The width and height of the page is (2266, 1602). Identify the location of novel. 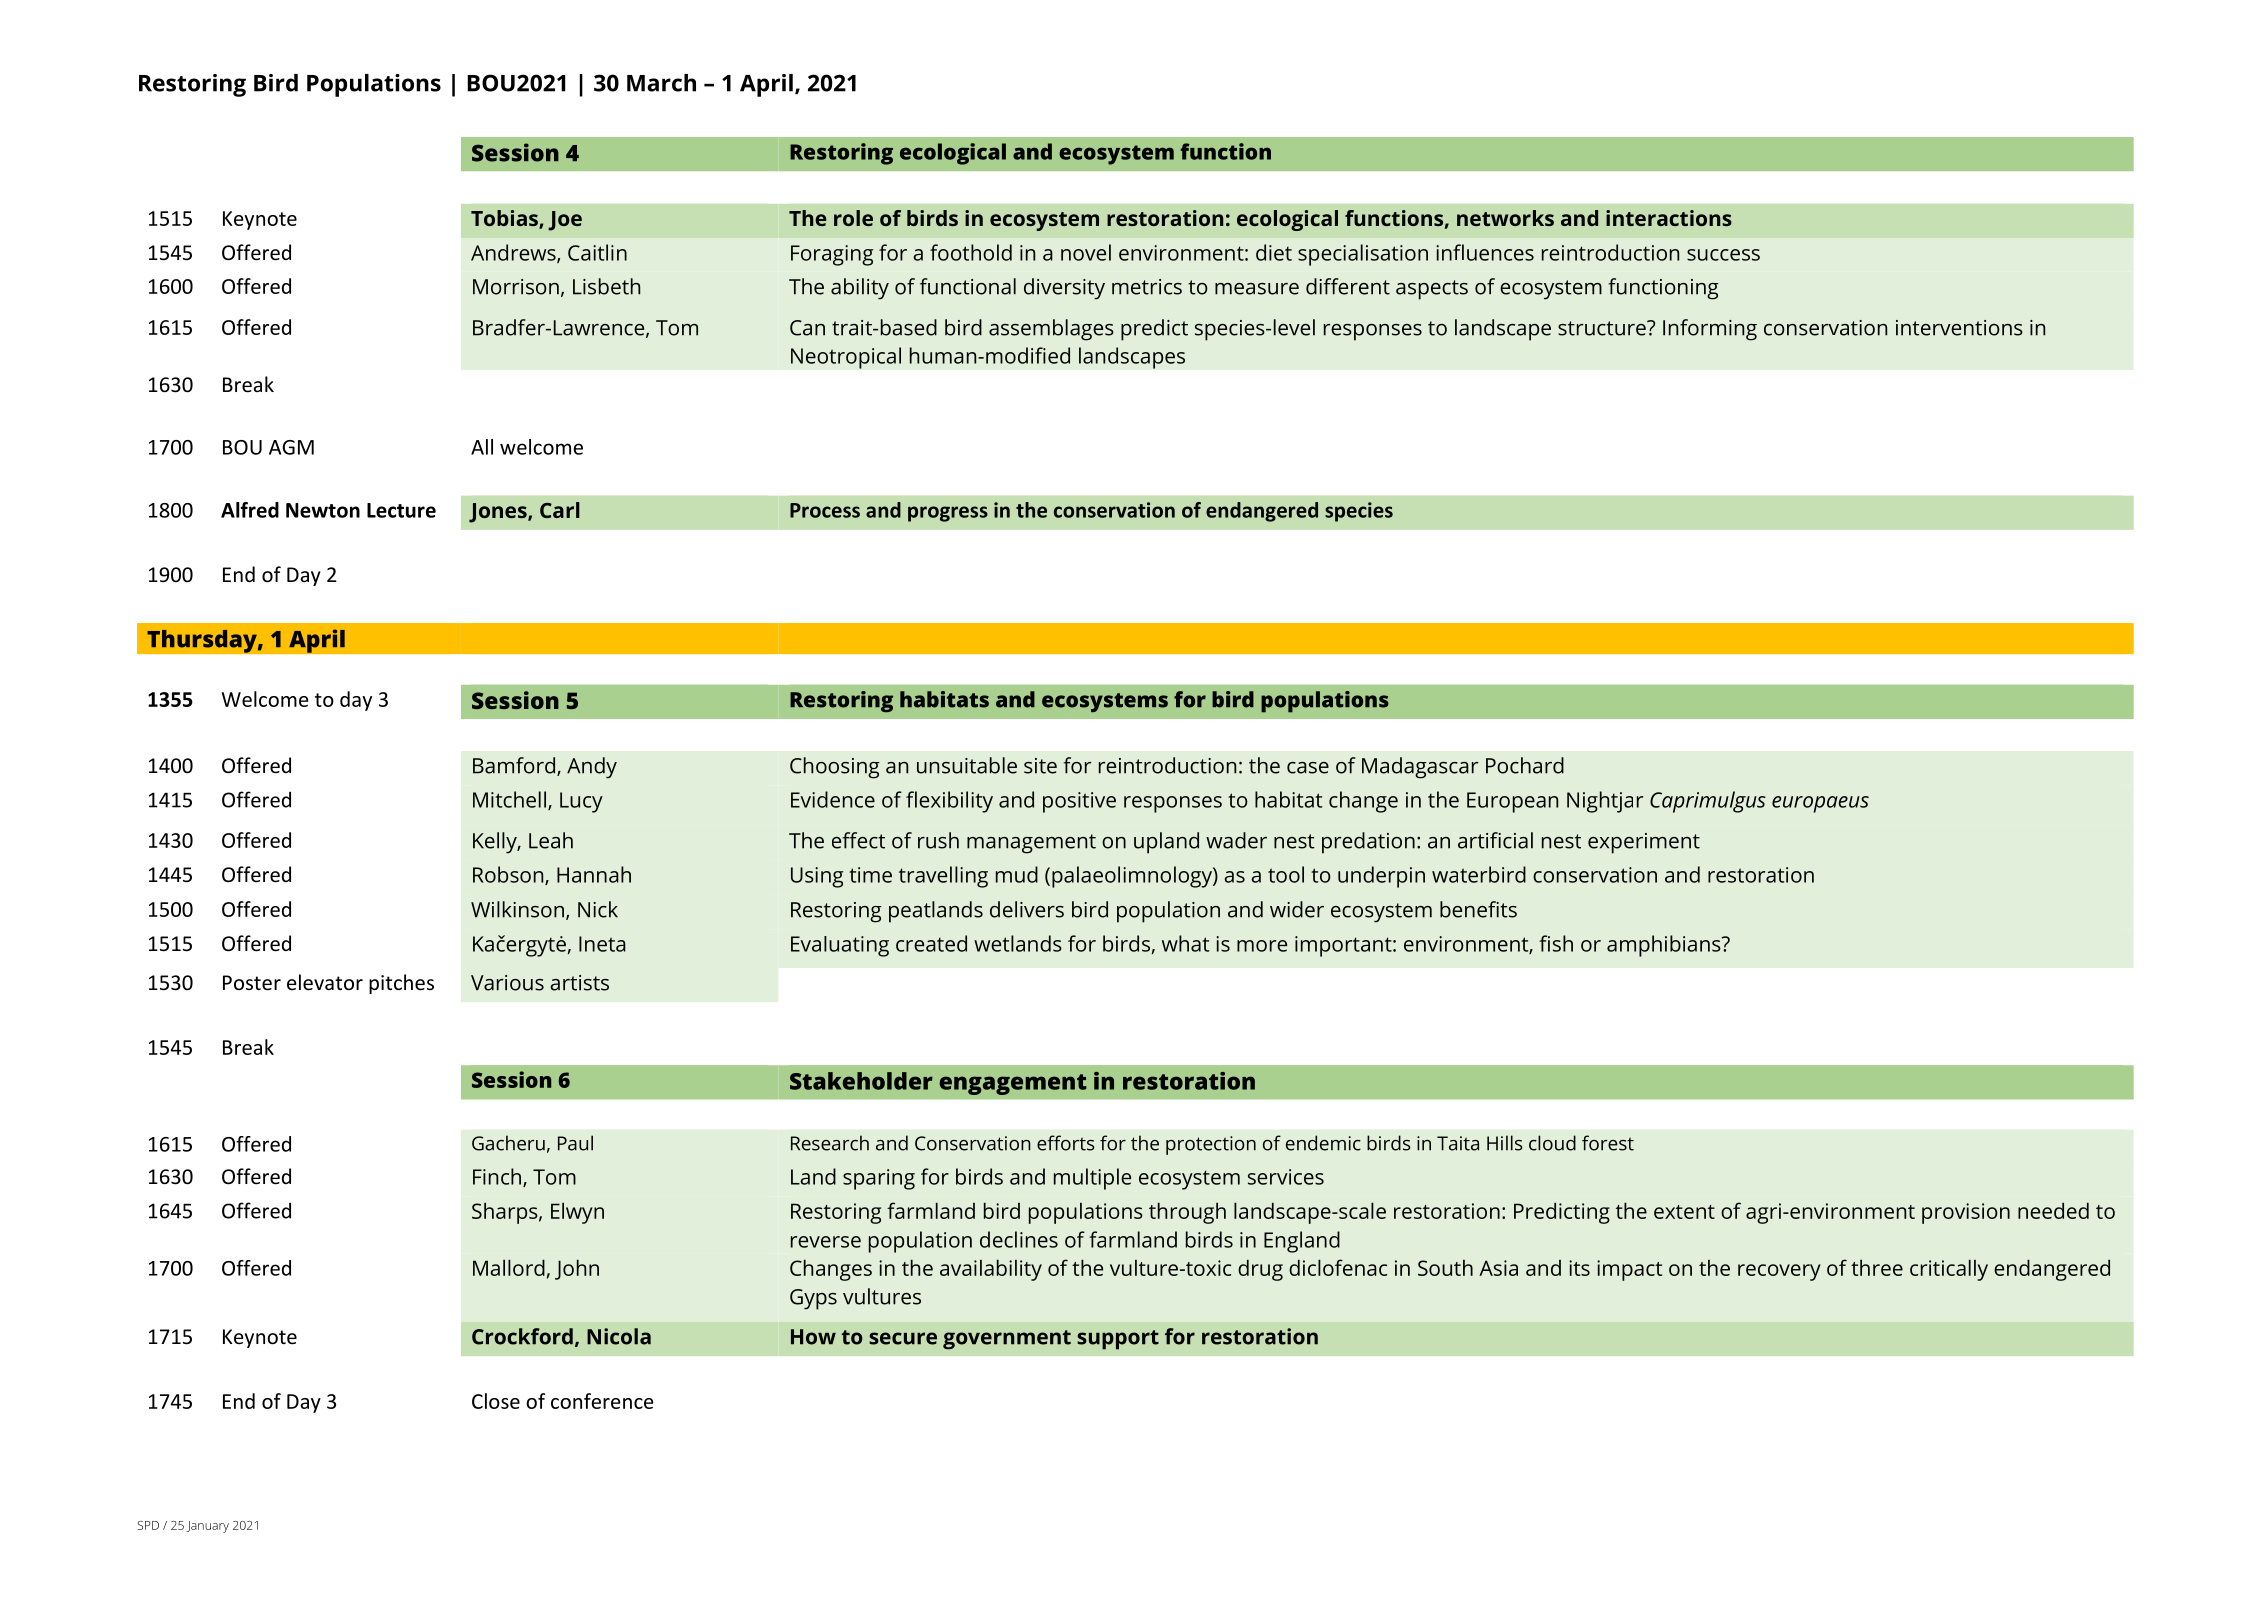
(1086, 252).
